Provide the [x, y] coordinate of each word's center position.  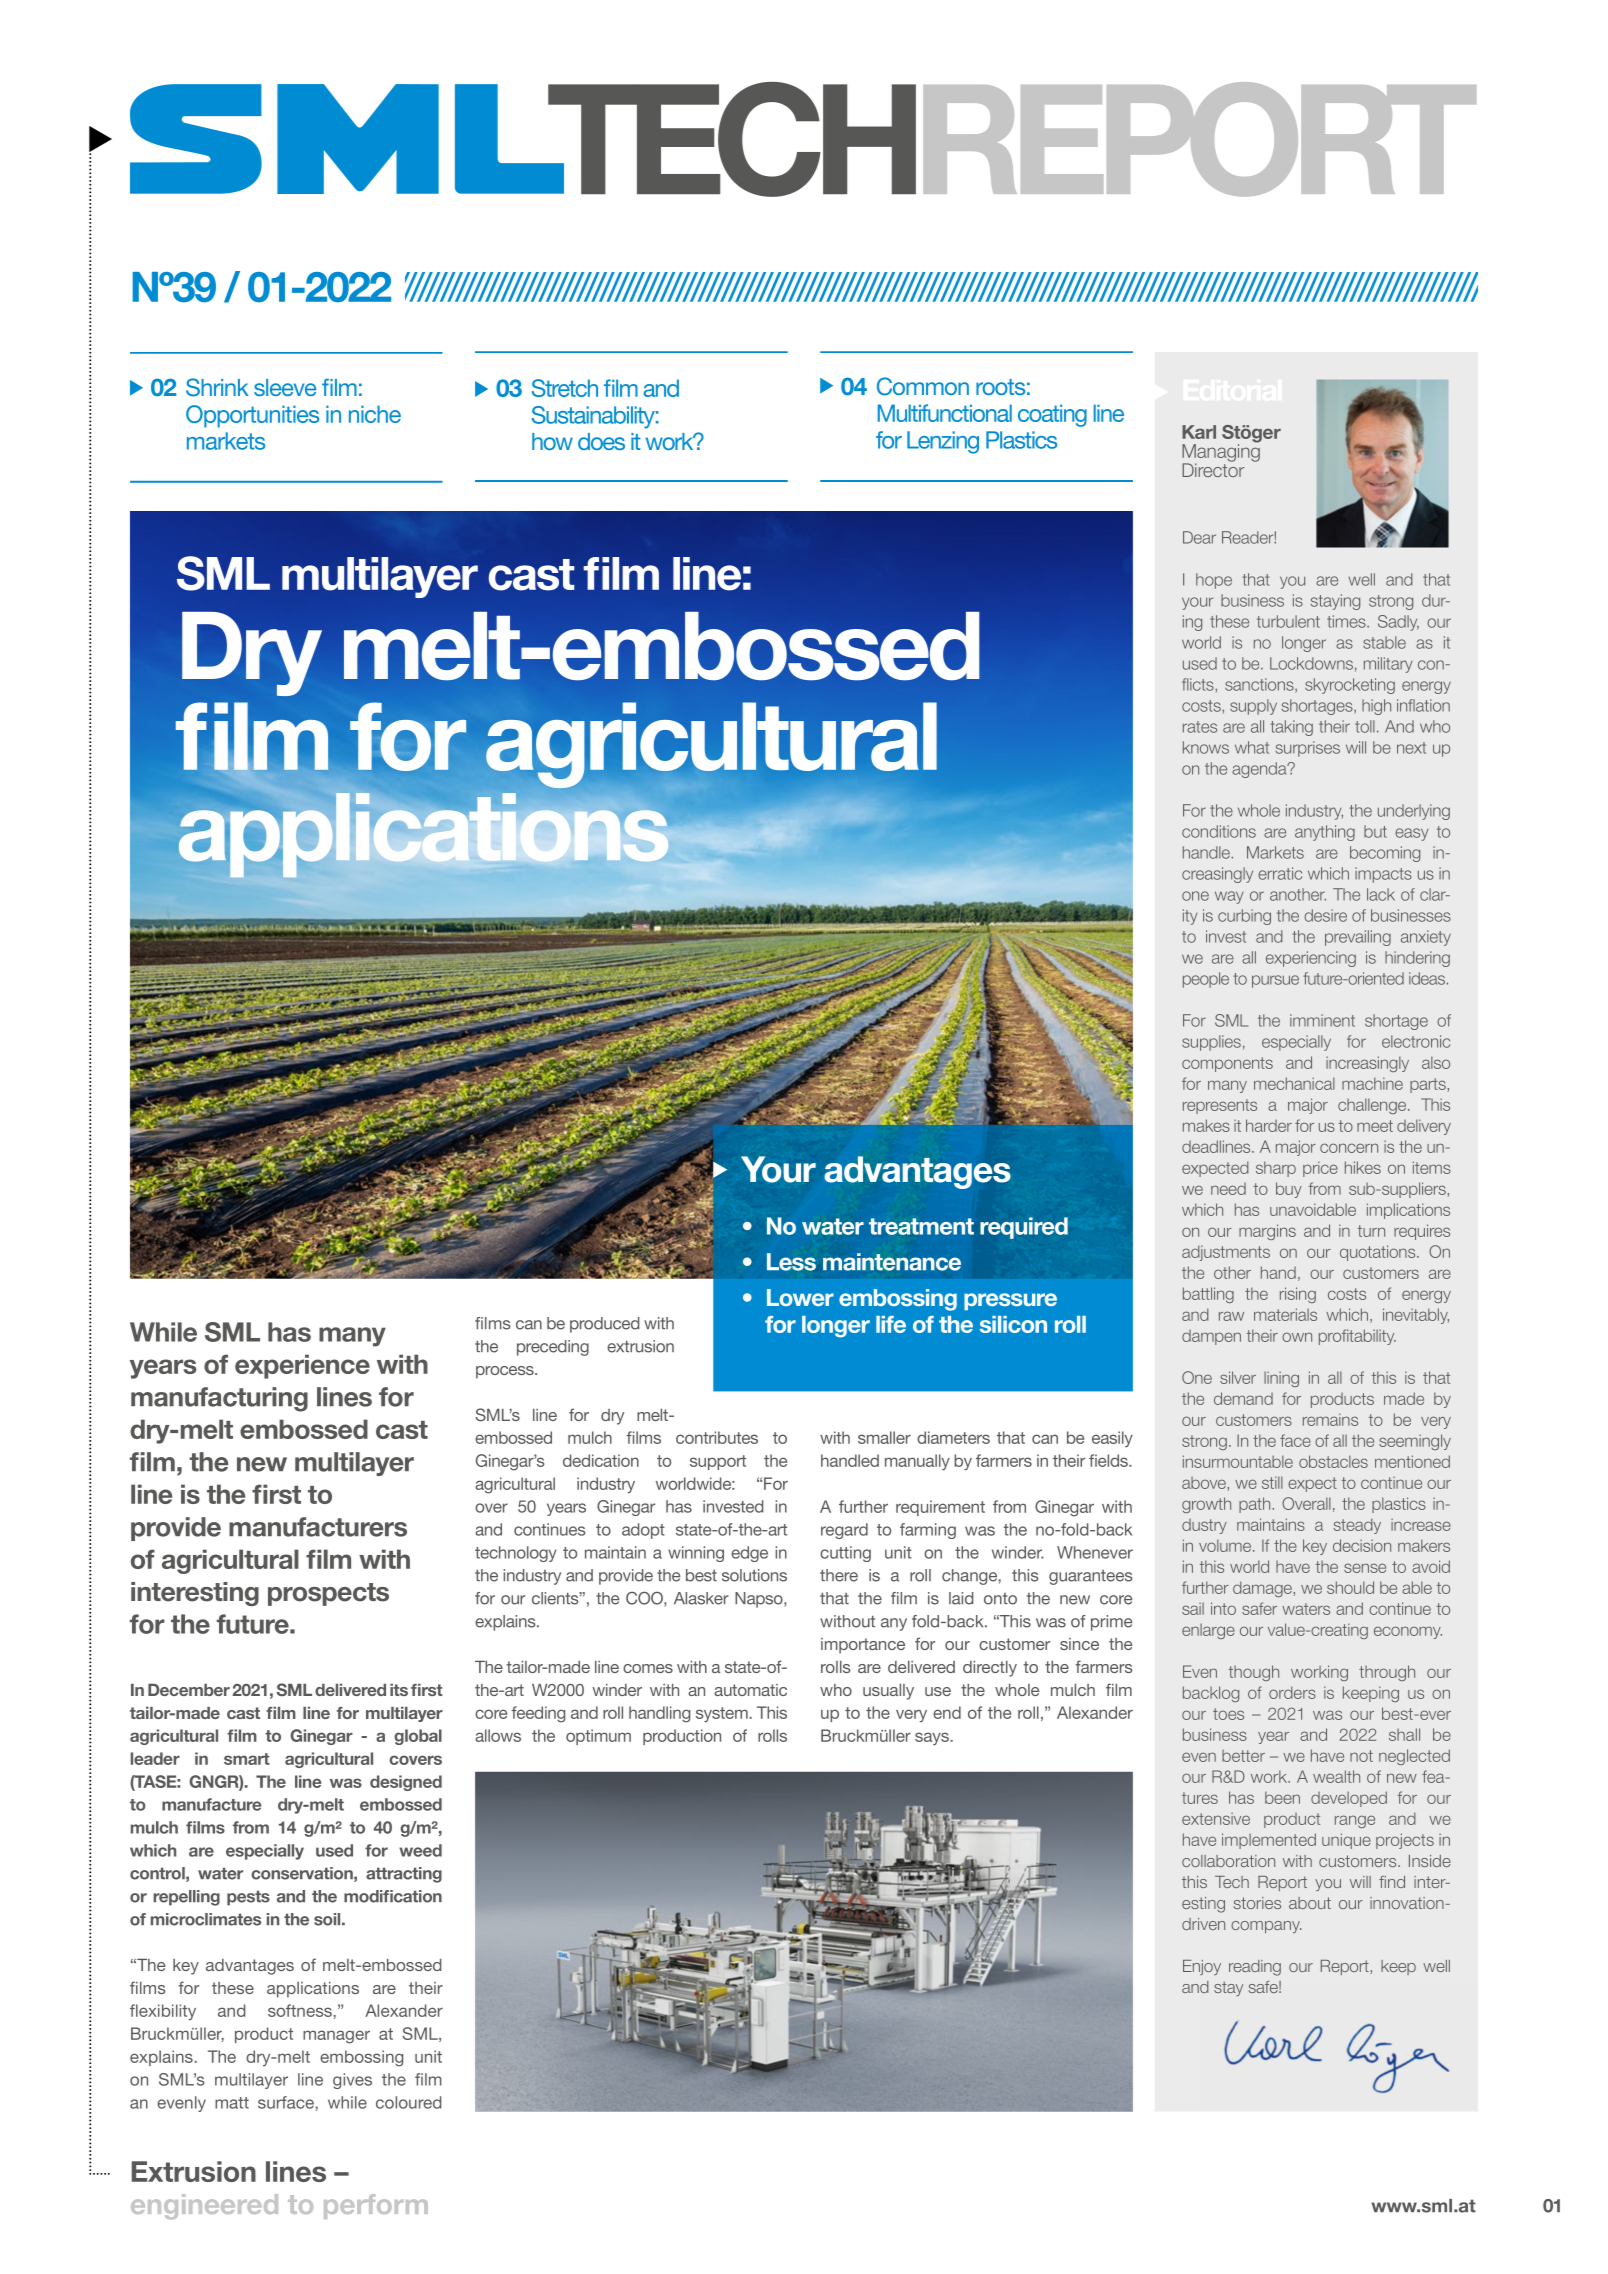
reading [1255, 1968]
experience [302, 1366]
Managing [1221, 453]
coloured [409, 2102]
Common [923, 386]
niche [375, 414]
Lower [800, 1297]
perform [376, 2206]
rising [1298, 1295]
